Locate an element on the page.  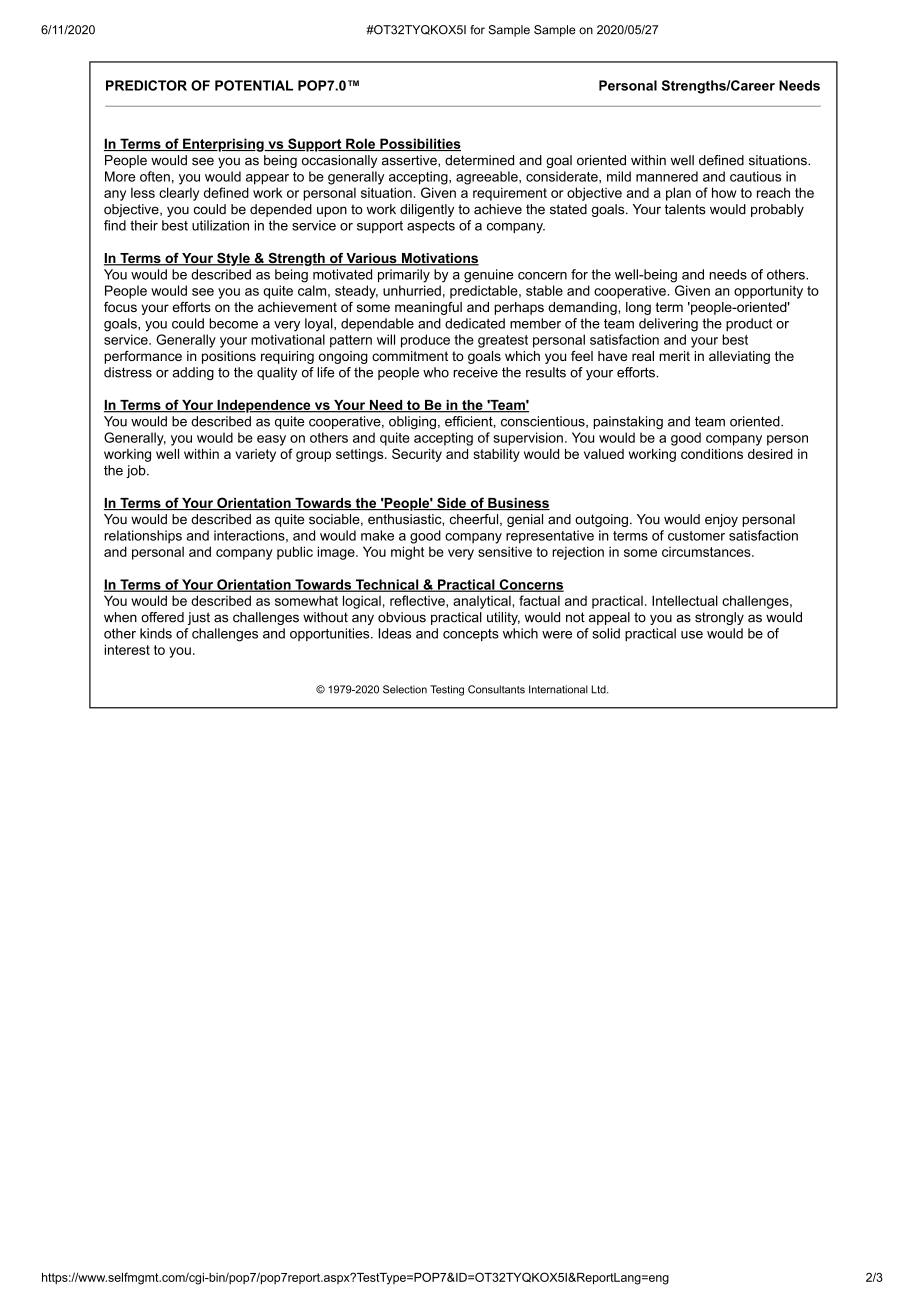
job is located at coordinates (137, 471).
